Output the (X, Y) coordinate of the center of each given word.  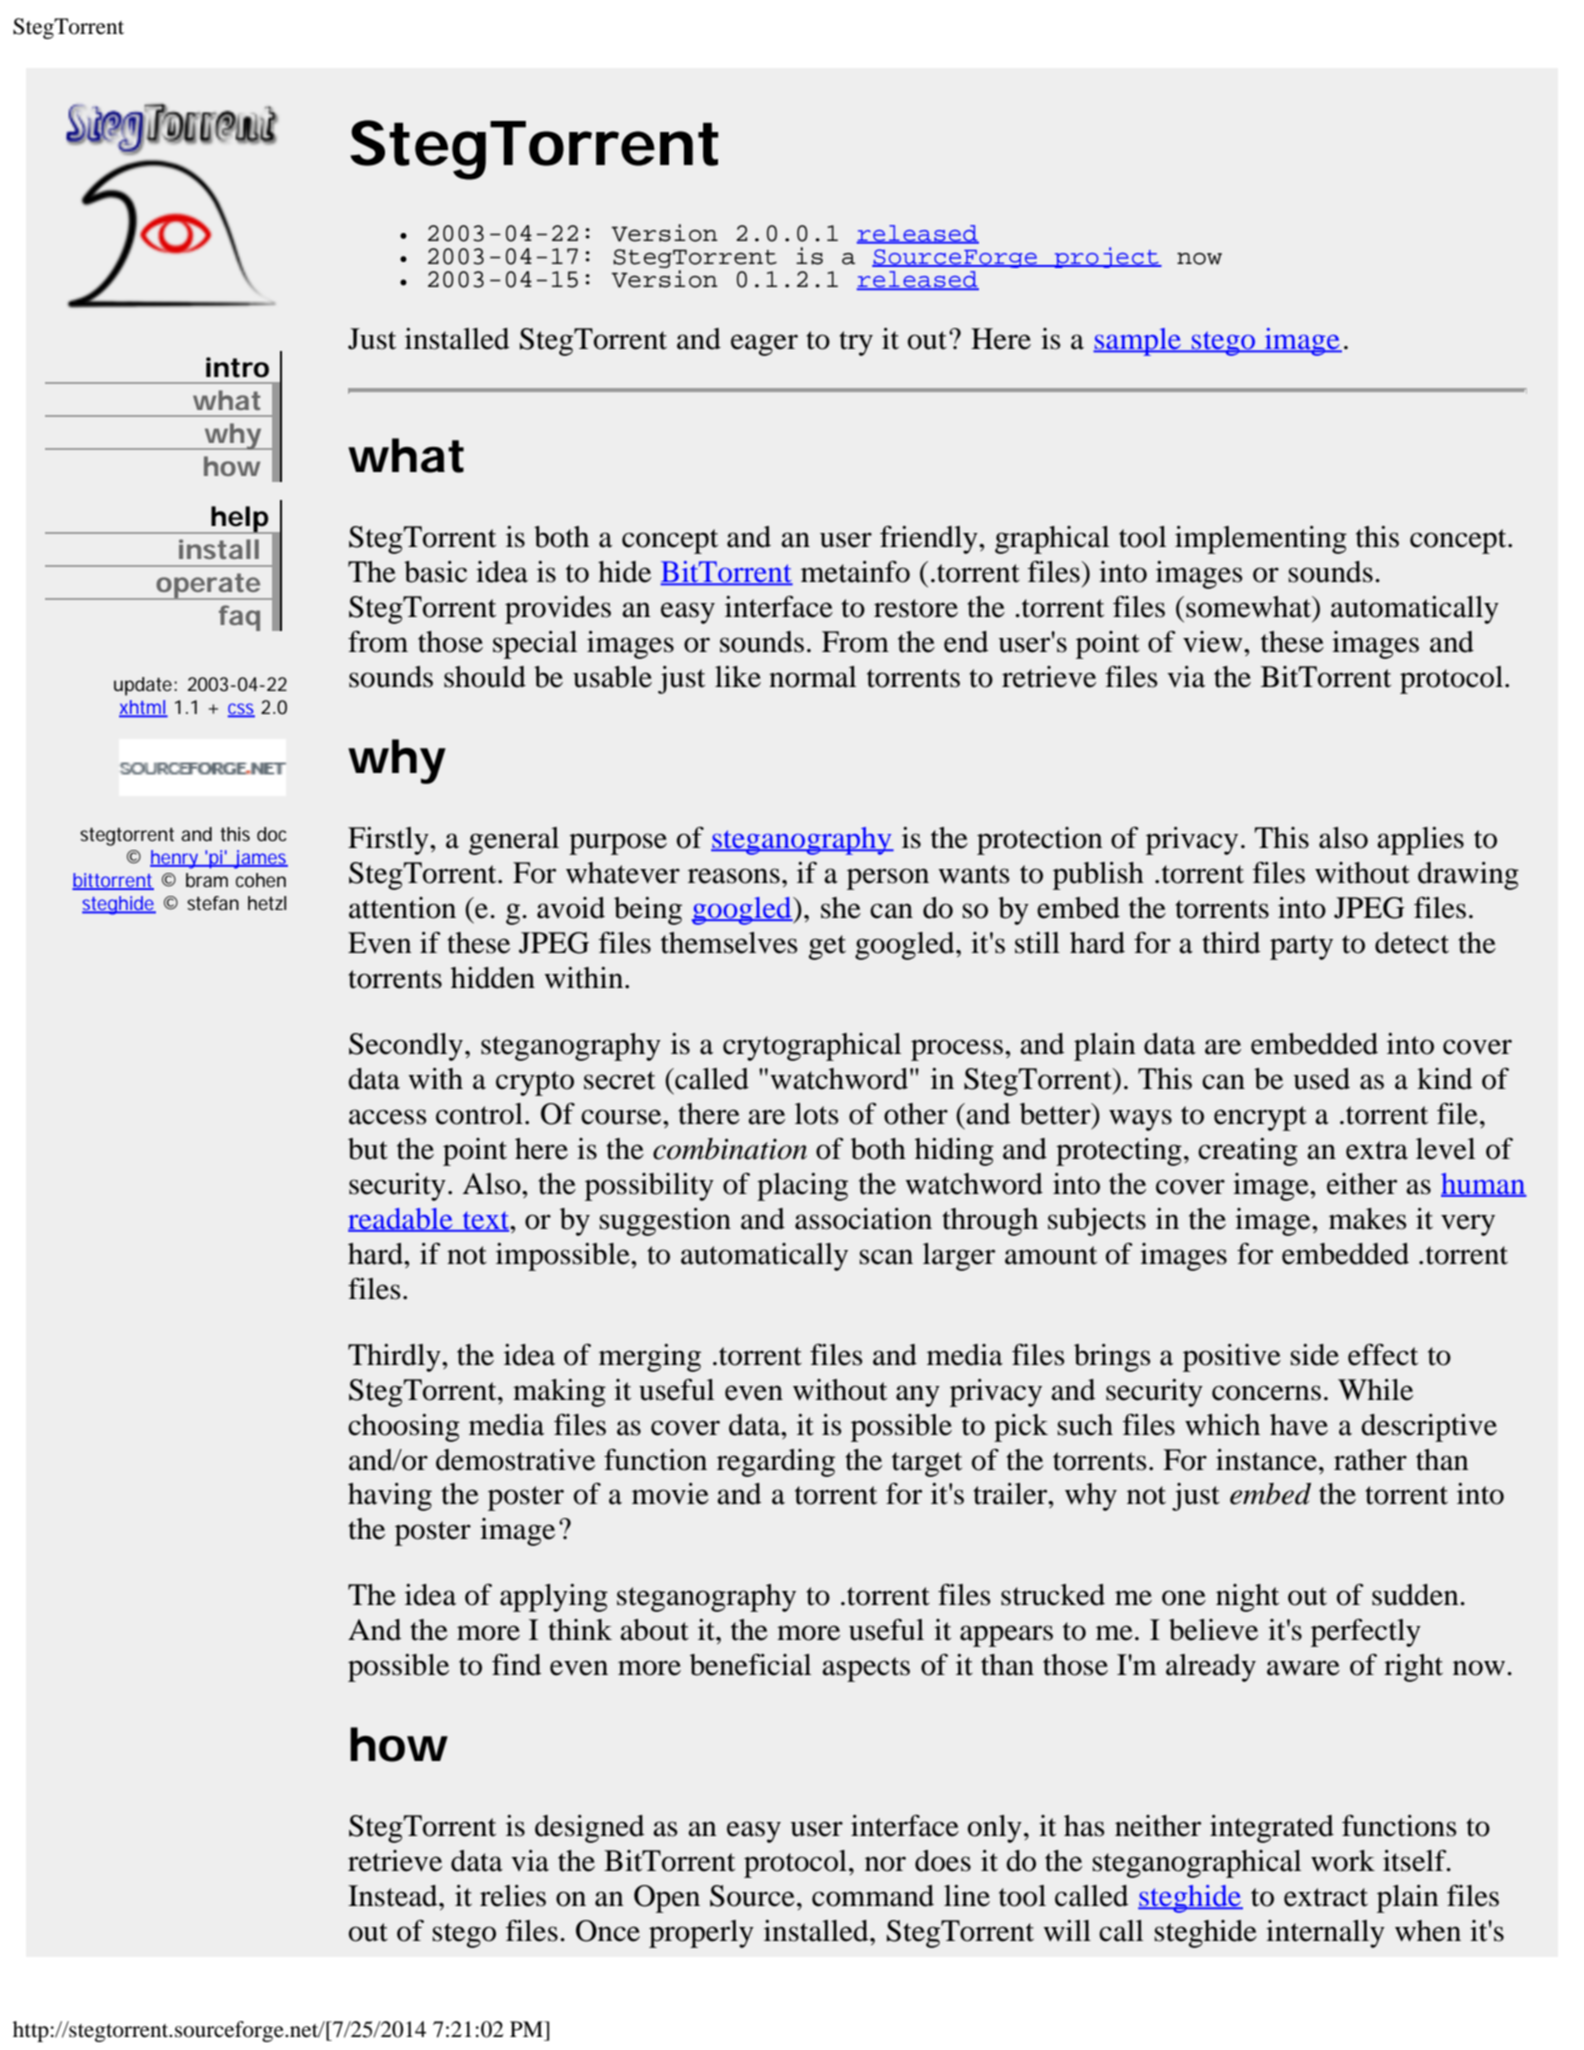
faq (239, 618)
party (1301, 947)
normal (812, 677)
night (1247, 1598)
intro (237, 367)
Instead (394, 1896)
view (1214, 642)
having (390, 1497)
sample (1138, 342)
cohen (261, 880)
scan (886, 1257)
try (856, 343)
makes (1368, 1219)
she (841, 908)
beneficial (750, 1665)
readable (401, 1220)
